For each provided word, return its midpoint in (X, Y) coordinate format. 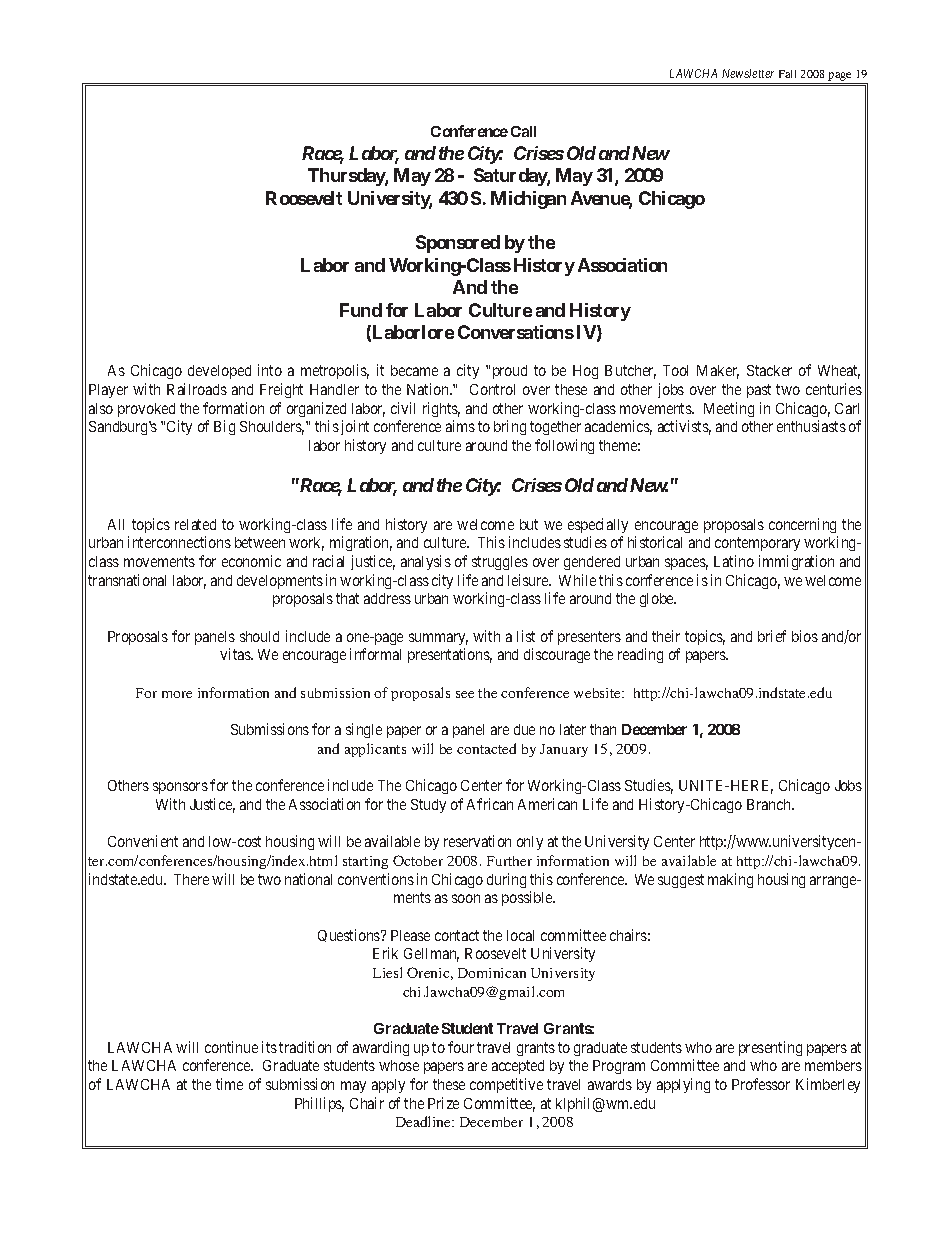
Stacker (769, 370)
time (229, 1084)
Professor (761, 1084)
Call (523, 131)
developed (219, 372)
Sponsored (458, 244)
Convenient (143, 841)
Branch (770, 804)
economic (251, 561)
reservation (477, 841)
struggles (500, 563)
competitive (506, 1085)
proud (510, 372)
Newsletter (748, 73)
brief (772, 636)
